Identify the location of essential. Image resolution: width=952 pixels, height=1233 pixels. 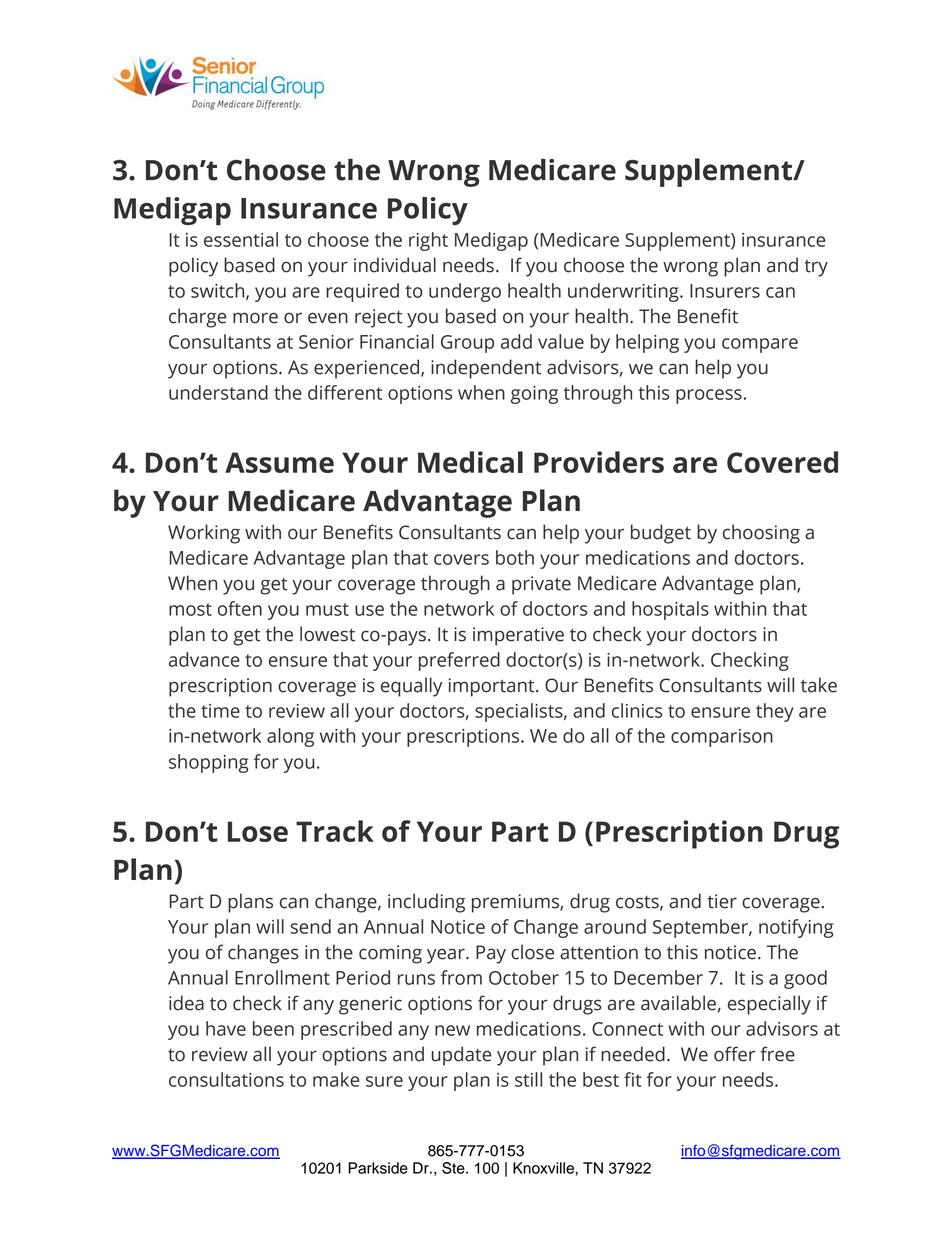
(241, 239).
